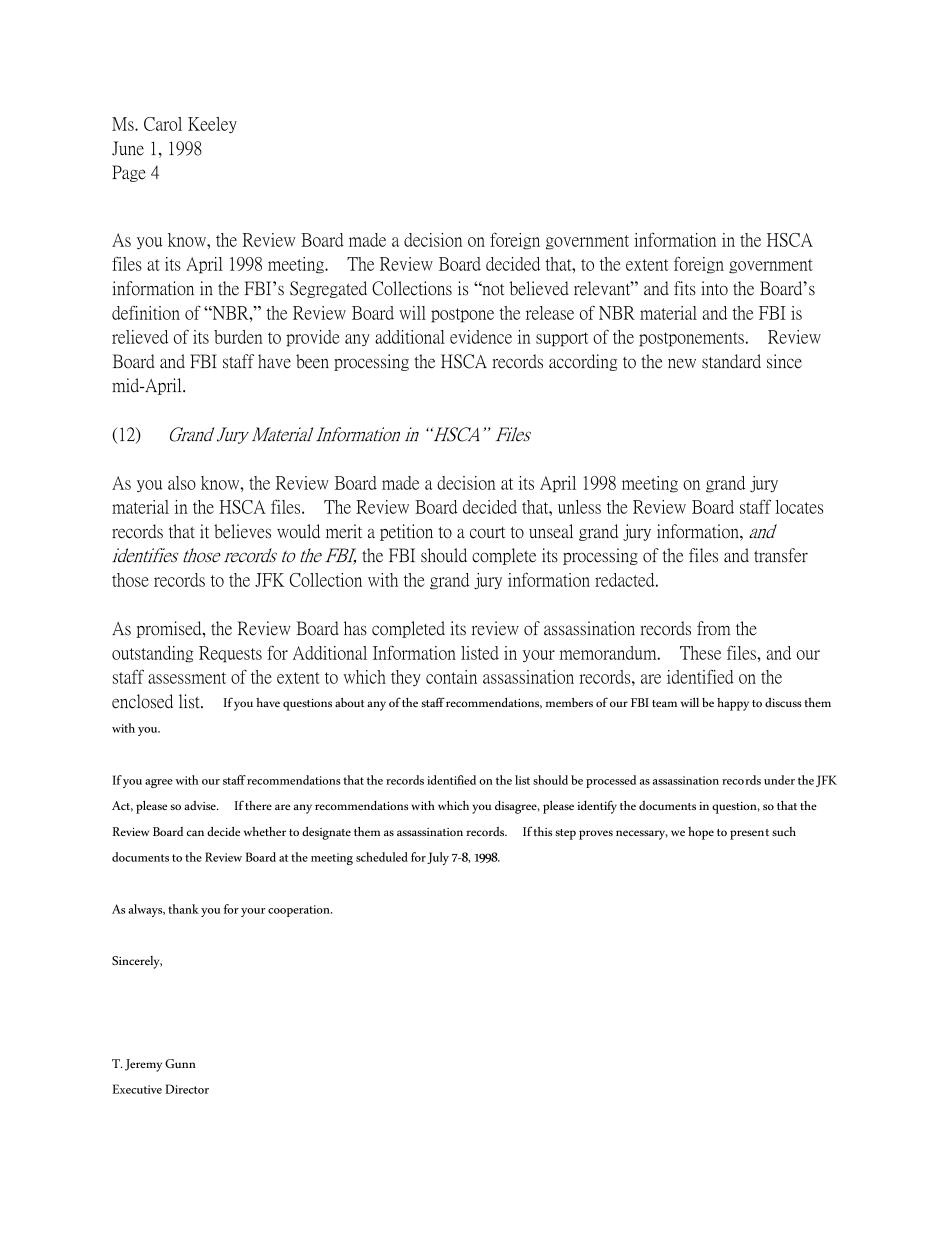 This screenshot has width=952, height=1233. I want to click on believed, so click(539, 288).
